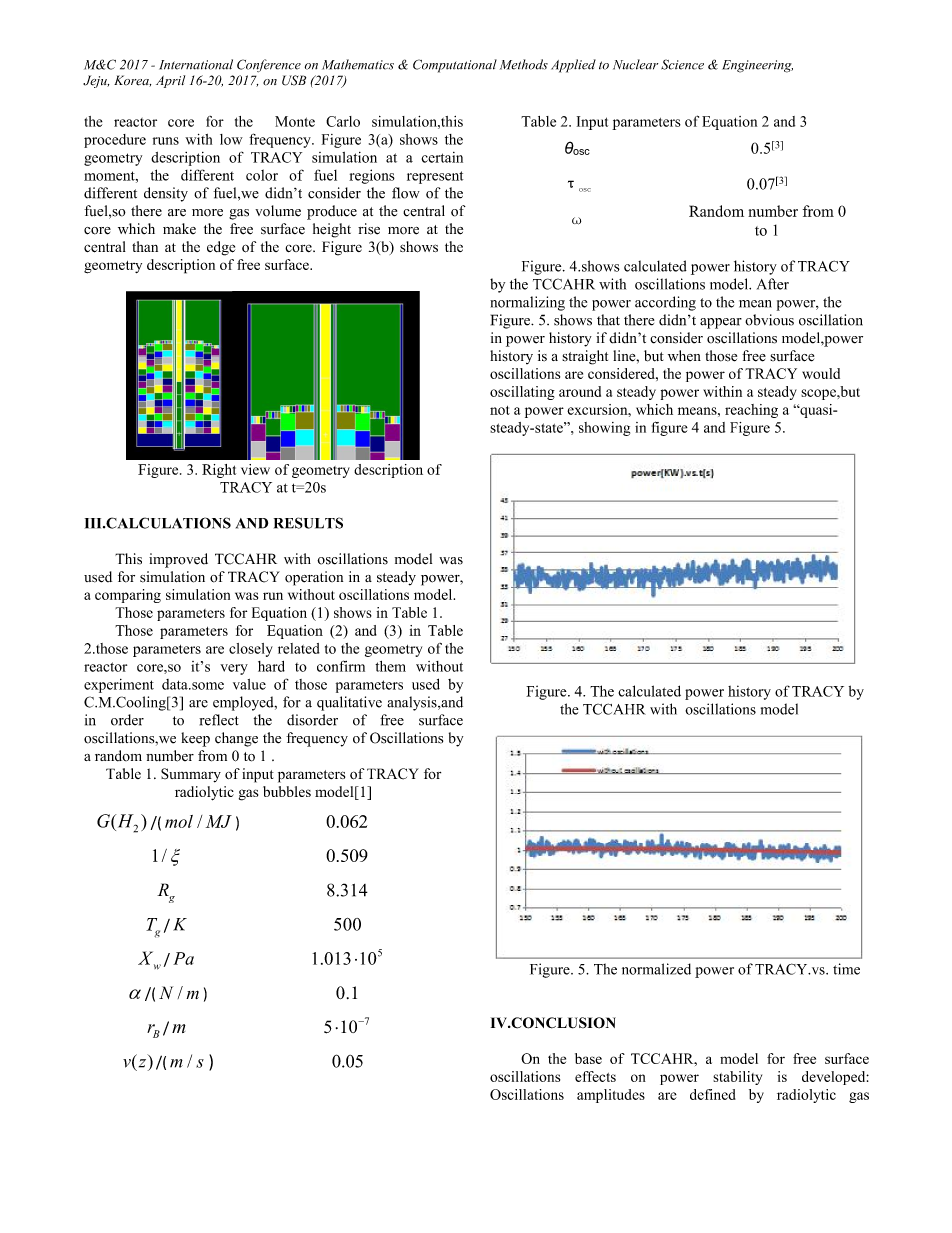 Image resolution: width=952 pixels, height=1233 pixels. I want to click on stability, so click(737, 1078).
